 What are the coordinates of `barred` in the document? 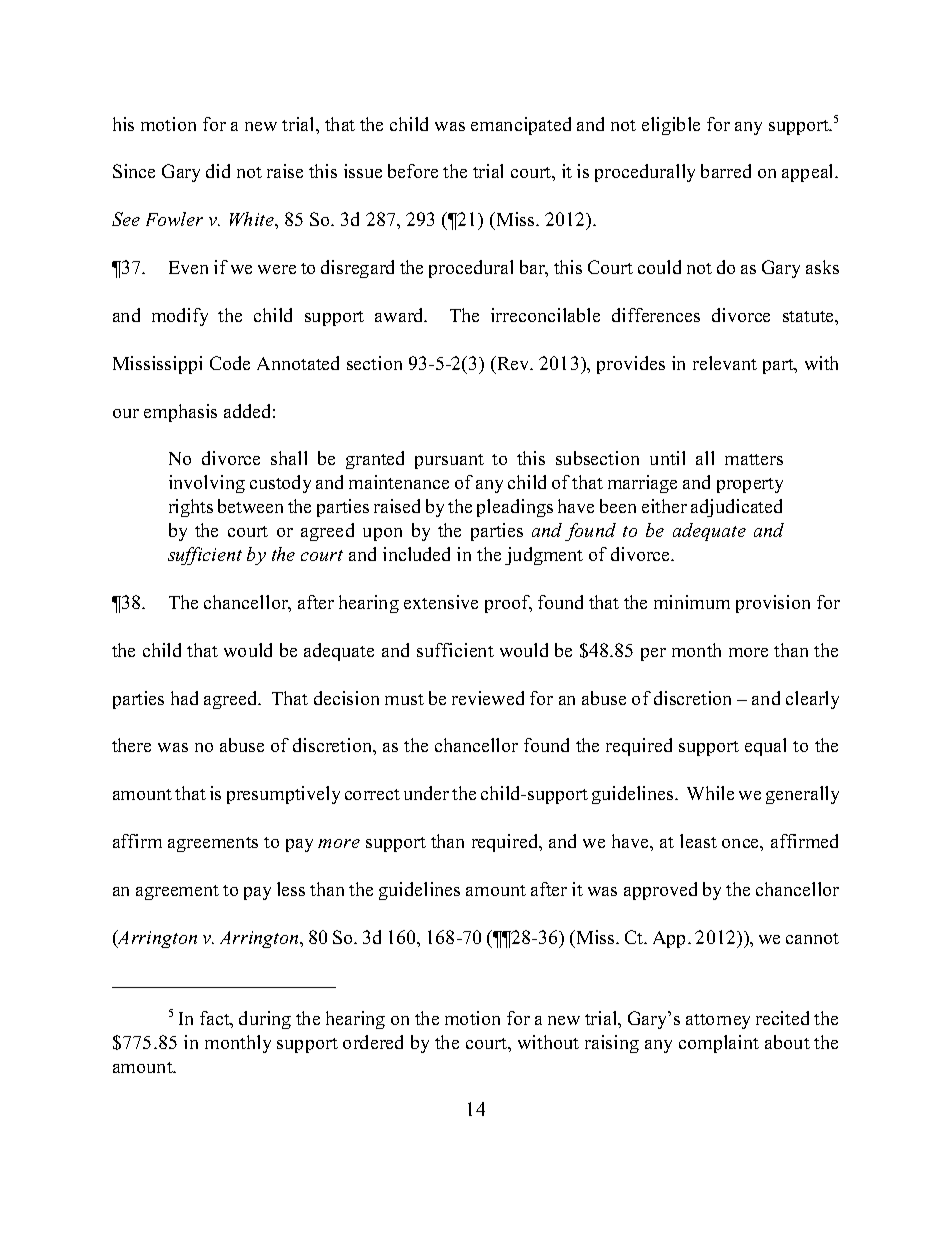 It's located at (726, 171).
